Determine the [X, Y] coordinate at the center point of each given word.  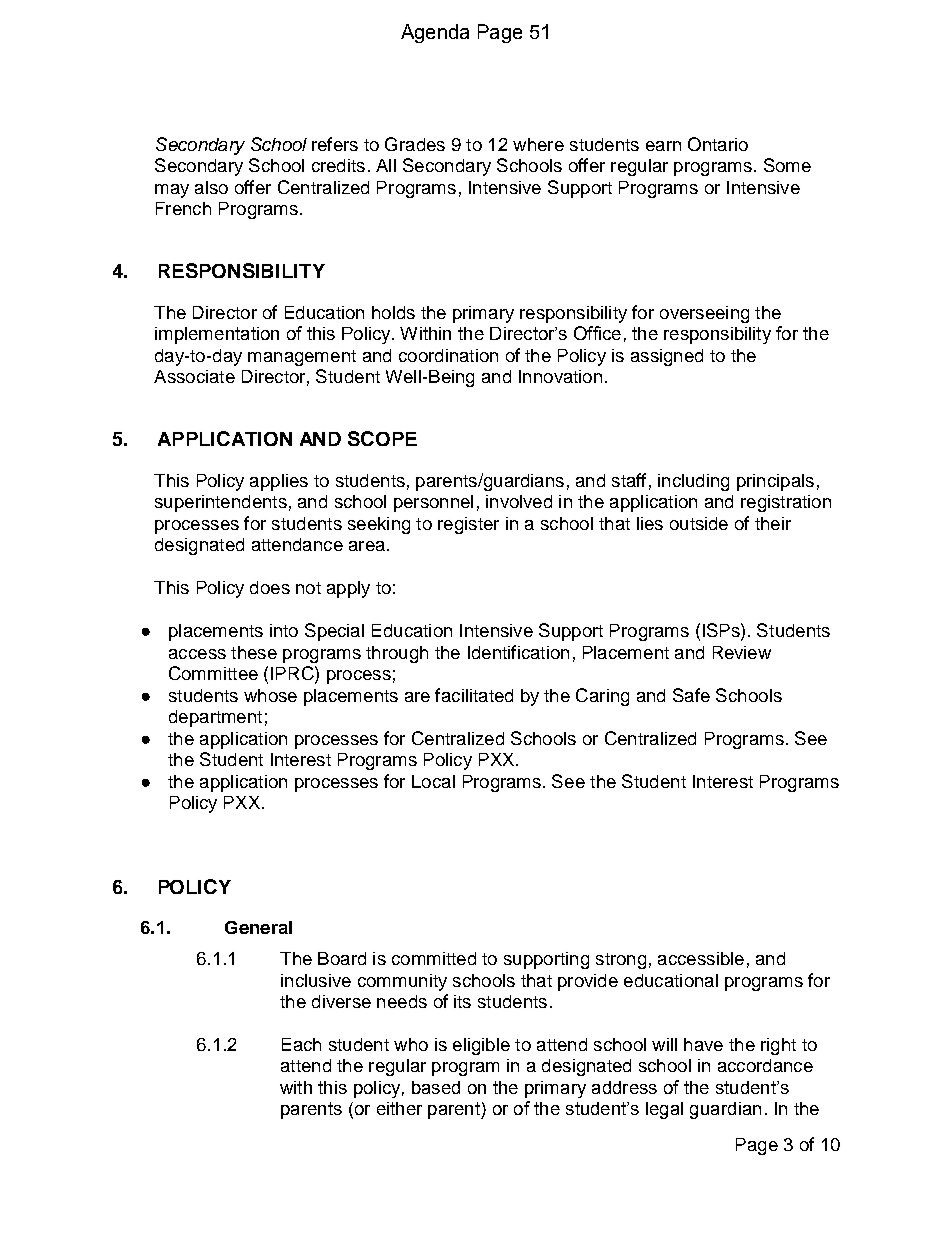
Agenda [435, 33]
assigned [667, 357]
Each [301, 1044]
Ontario [718, 144]
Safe [691, 695]
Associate [194, 376]
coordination [448, 355]
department [215, 718]
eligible [481, 1046]
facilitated [474, 695]
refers [335, 144]
